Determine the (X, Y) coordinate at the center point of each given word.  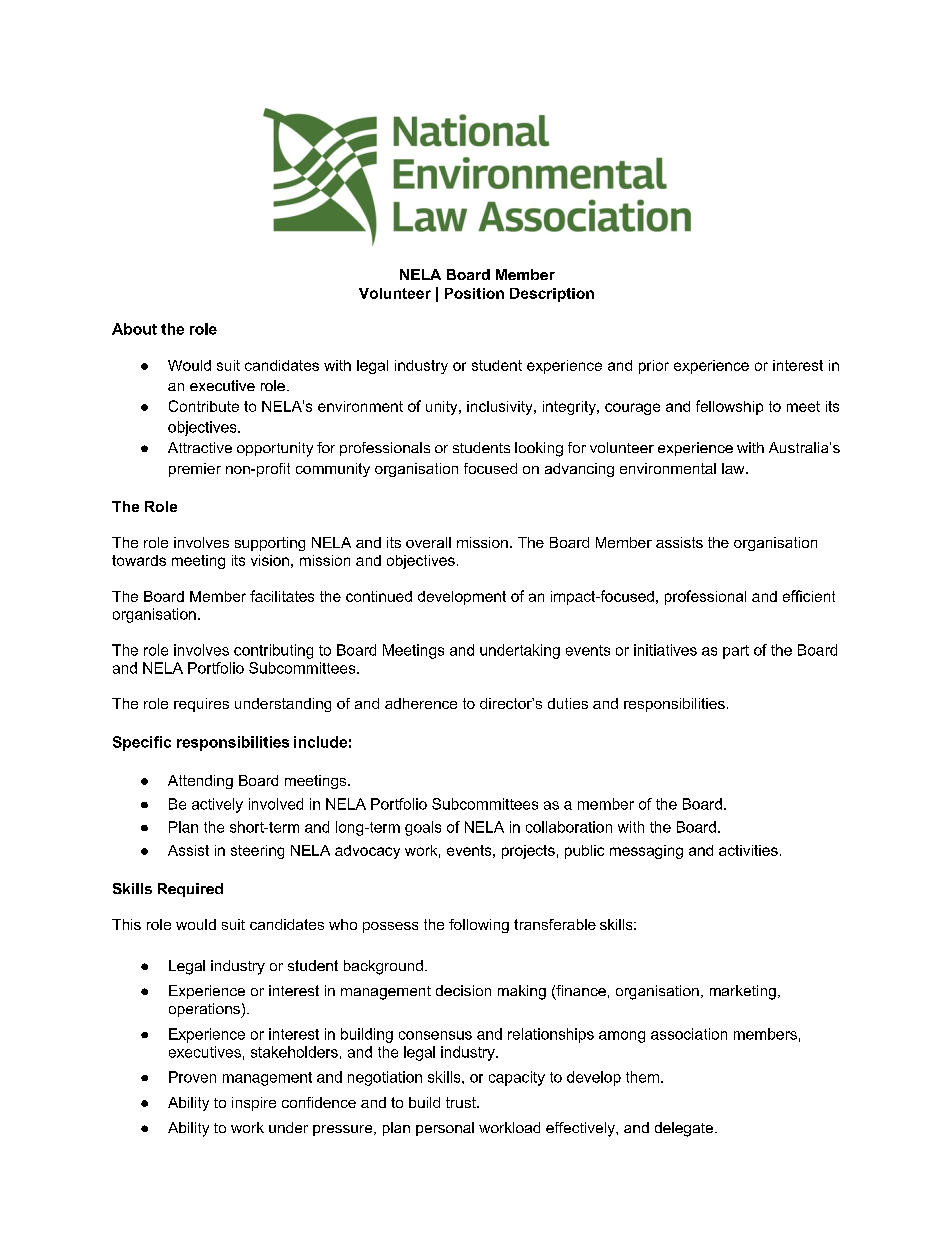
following (479, 926)
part (736, 652)
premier (195, 470)
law (734, 468)
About (134, 329)
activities (748, 850)
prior (654, 367)
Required (190, 890)
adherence (421, 703)
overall (428, 542)
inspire (254, 1104)
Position (474, 293)
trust (462, 1102)
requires (201, 705)
